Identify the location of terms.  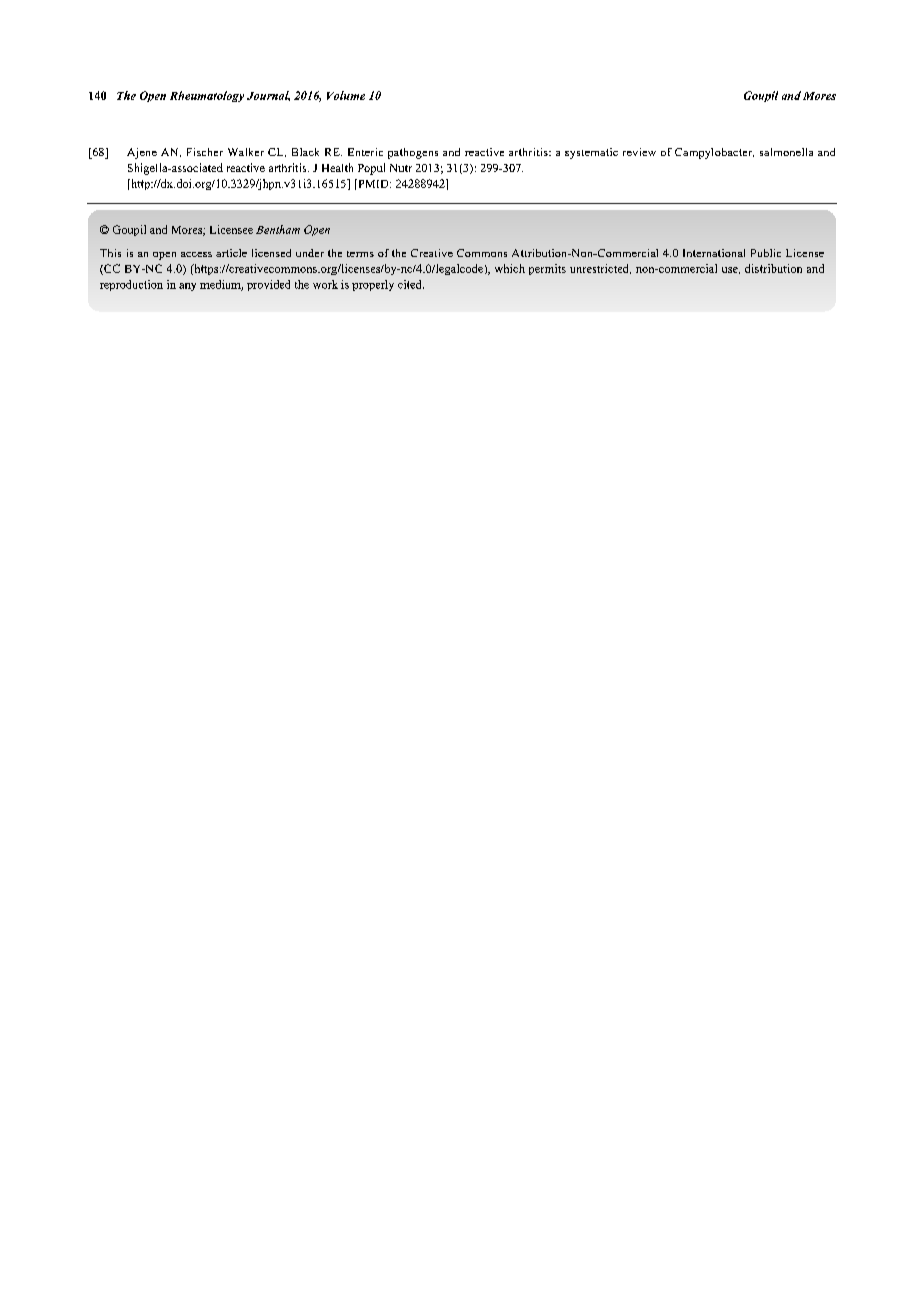
(360, 254).
